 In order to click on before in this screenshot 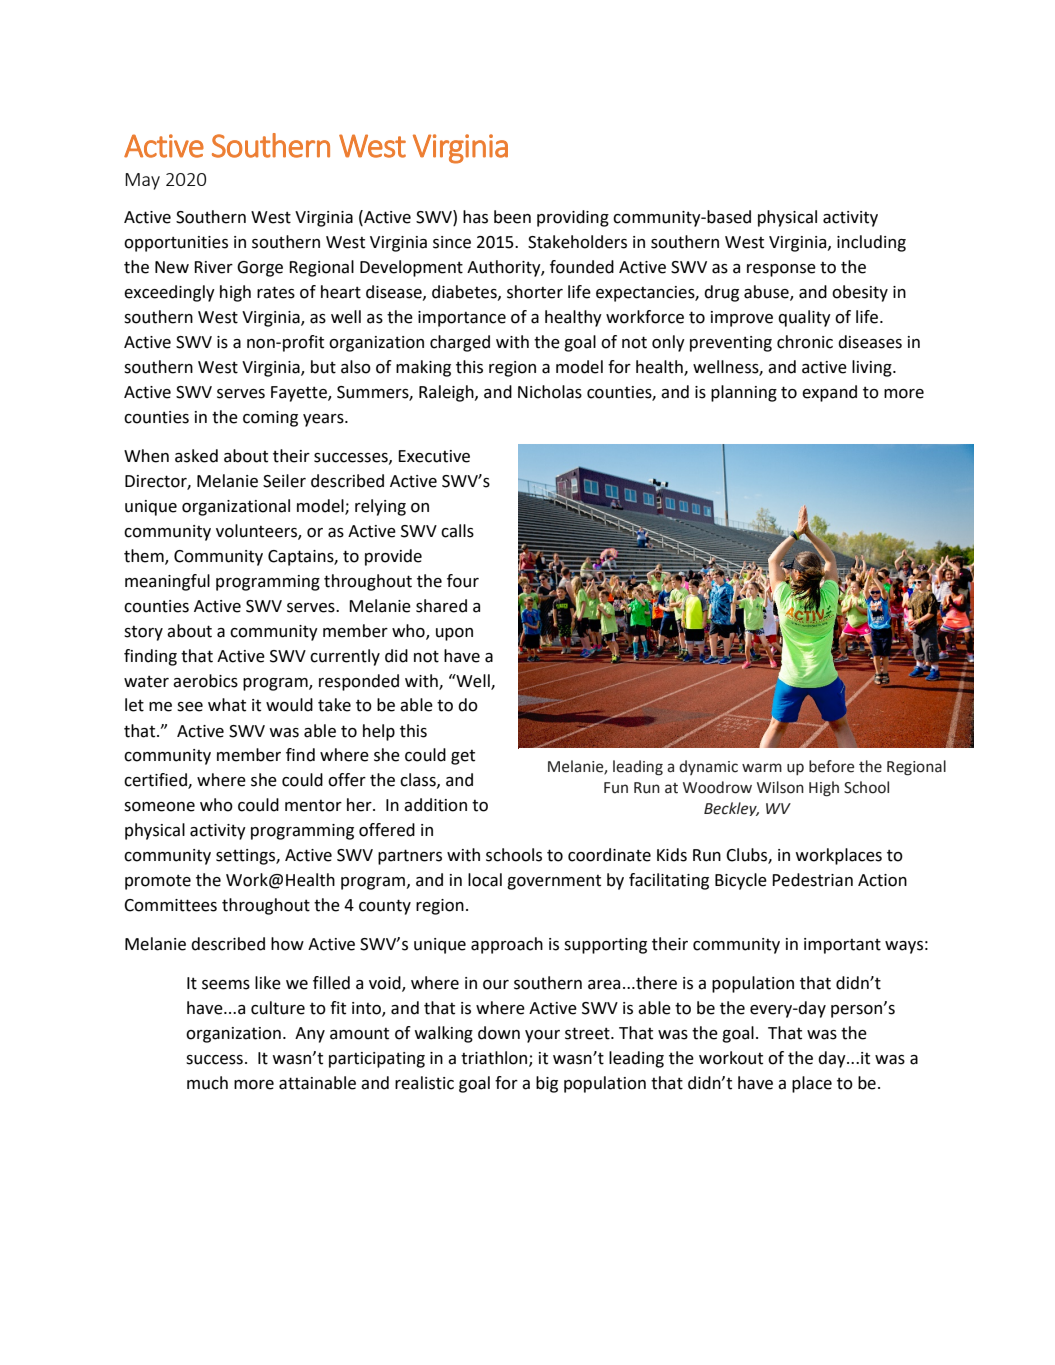, I will do `click(831, 766)`.
